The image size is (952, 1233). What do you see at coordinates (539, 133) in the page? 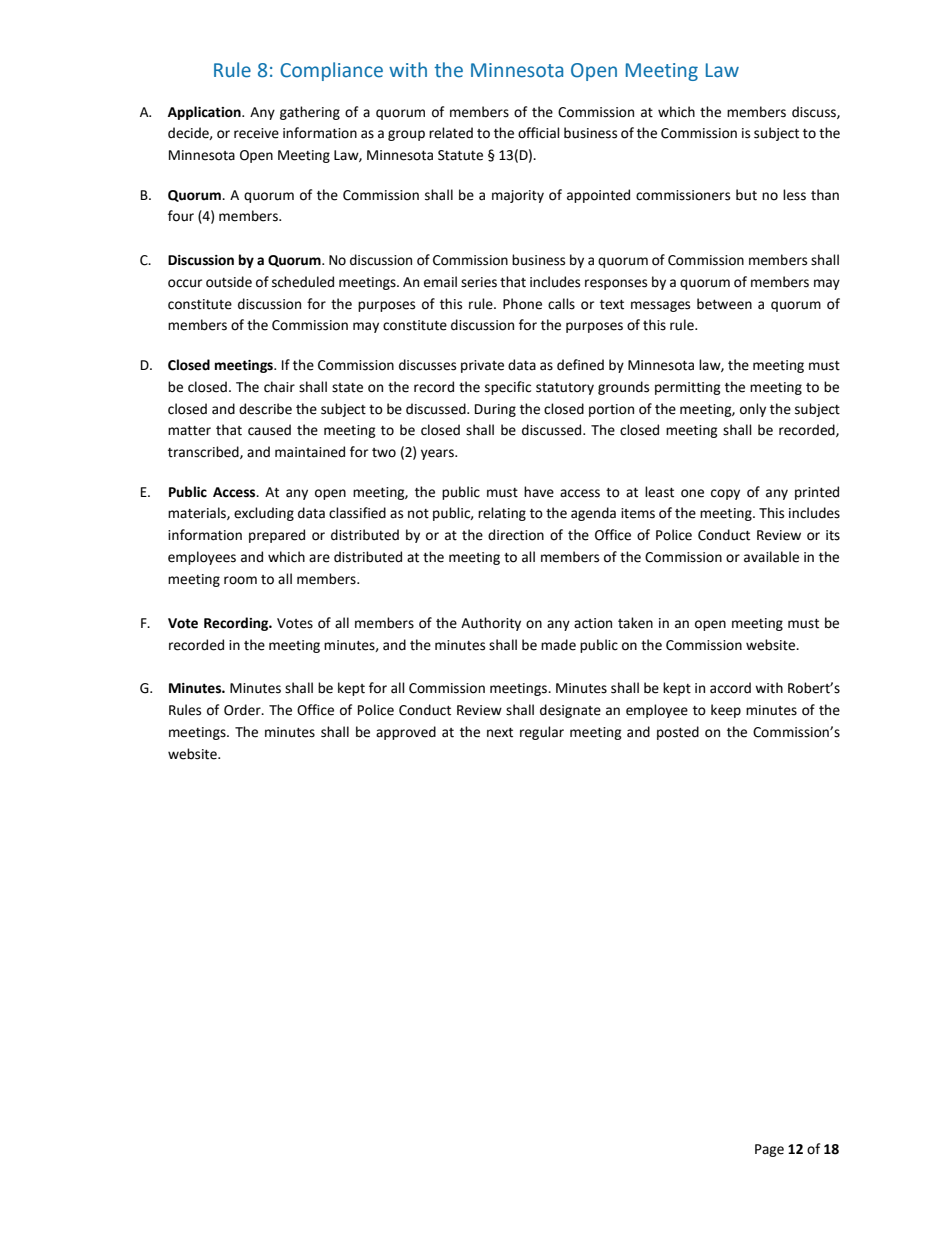
I see `official` at bounding box center [539, 133].
